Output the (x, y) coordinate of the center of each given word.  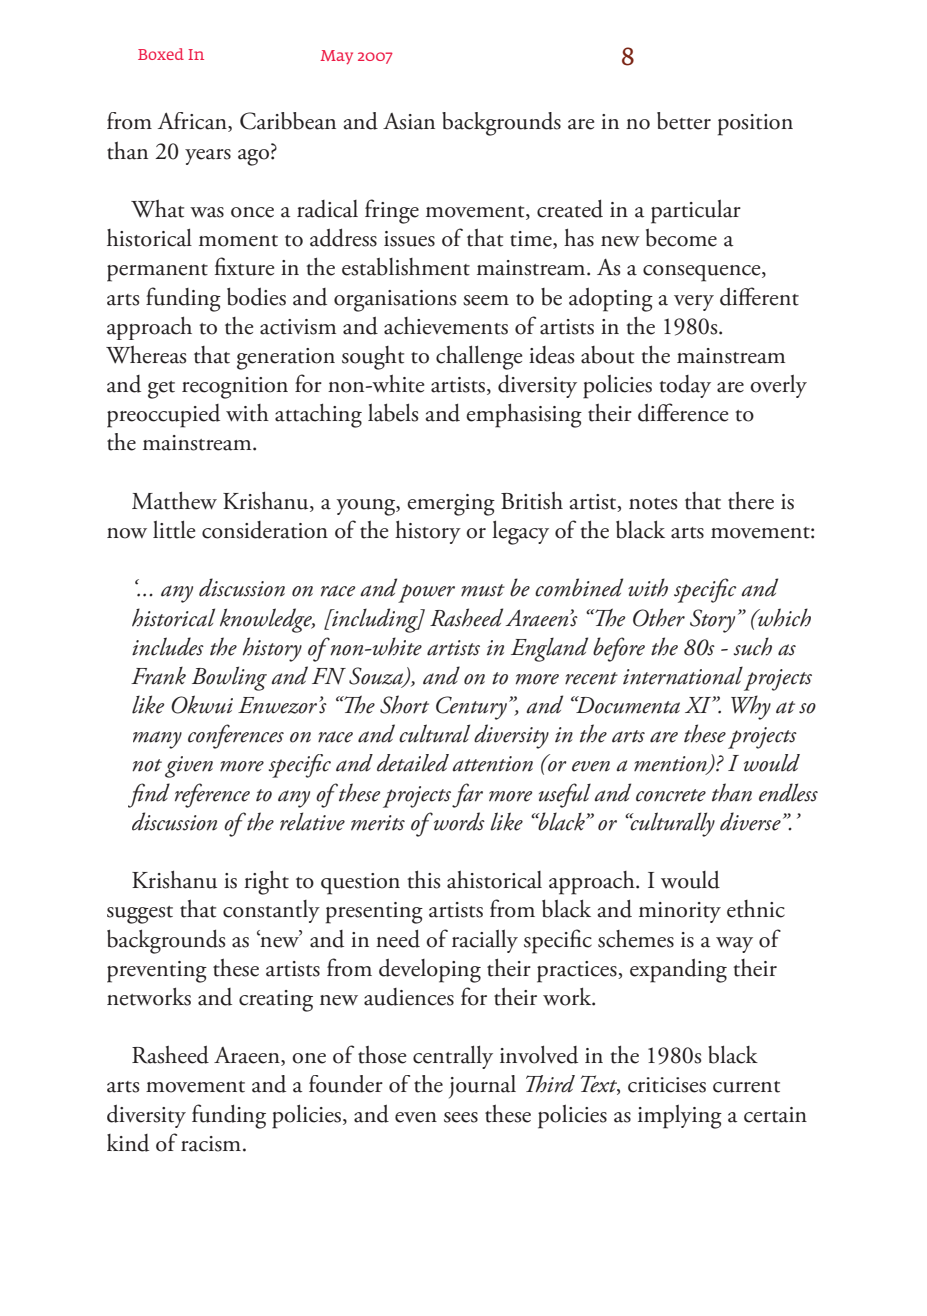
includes (168, 646)
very (694, 303)
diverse (750, 821)
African (193, 122)
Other (659, 617)
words (458, 821)
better (684, 121)
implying (680, 1117)
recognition (235, 388)
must (483, 590)
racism (212, 1144)
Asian (409, 121)
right (266, 882)
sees (461, 1117)
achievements (446, 326)
